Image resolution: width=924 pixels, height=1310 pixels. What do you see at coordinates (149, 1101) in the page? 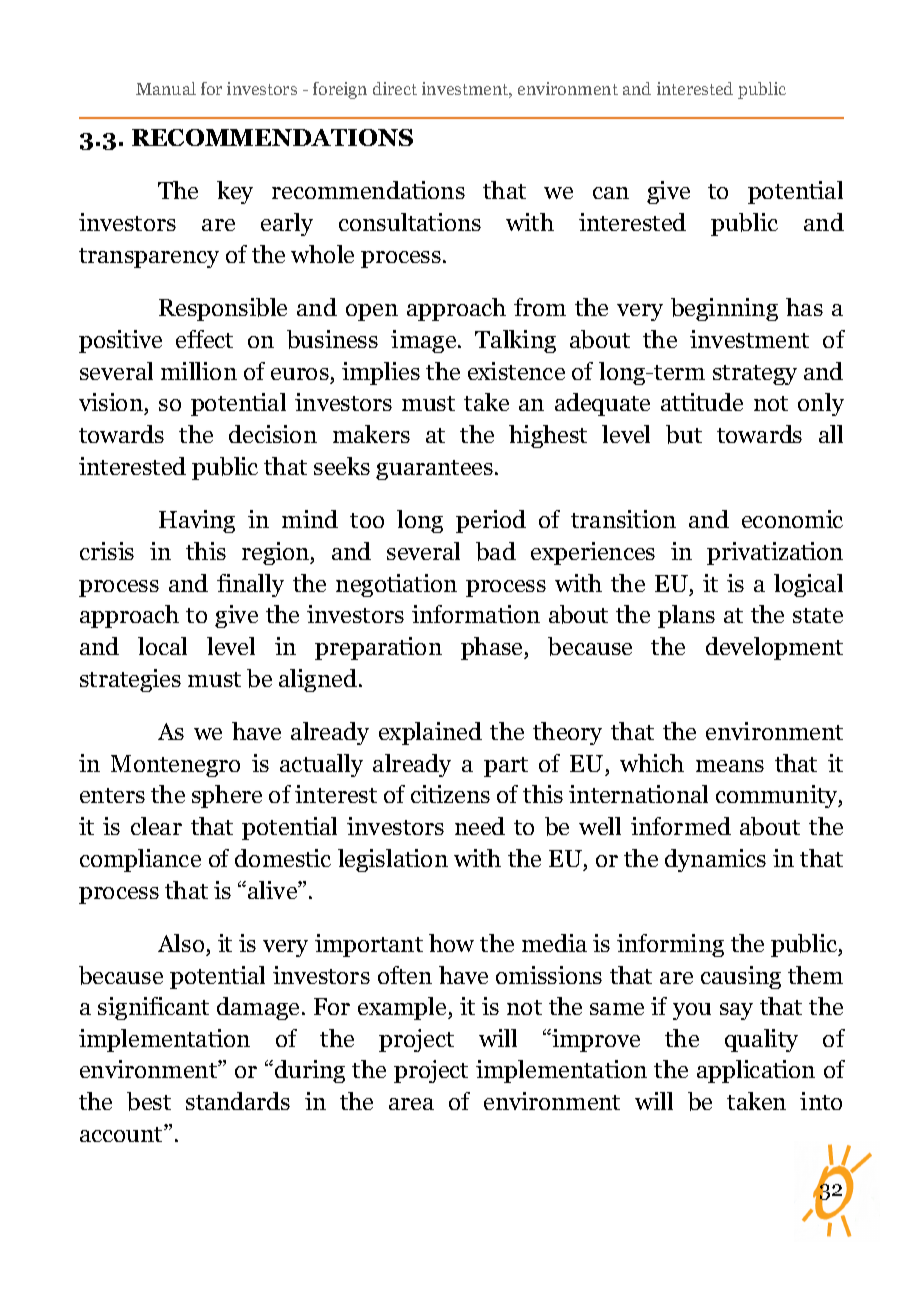
I see `best` at bounding box center [149, 1101].
